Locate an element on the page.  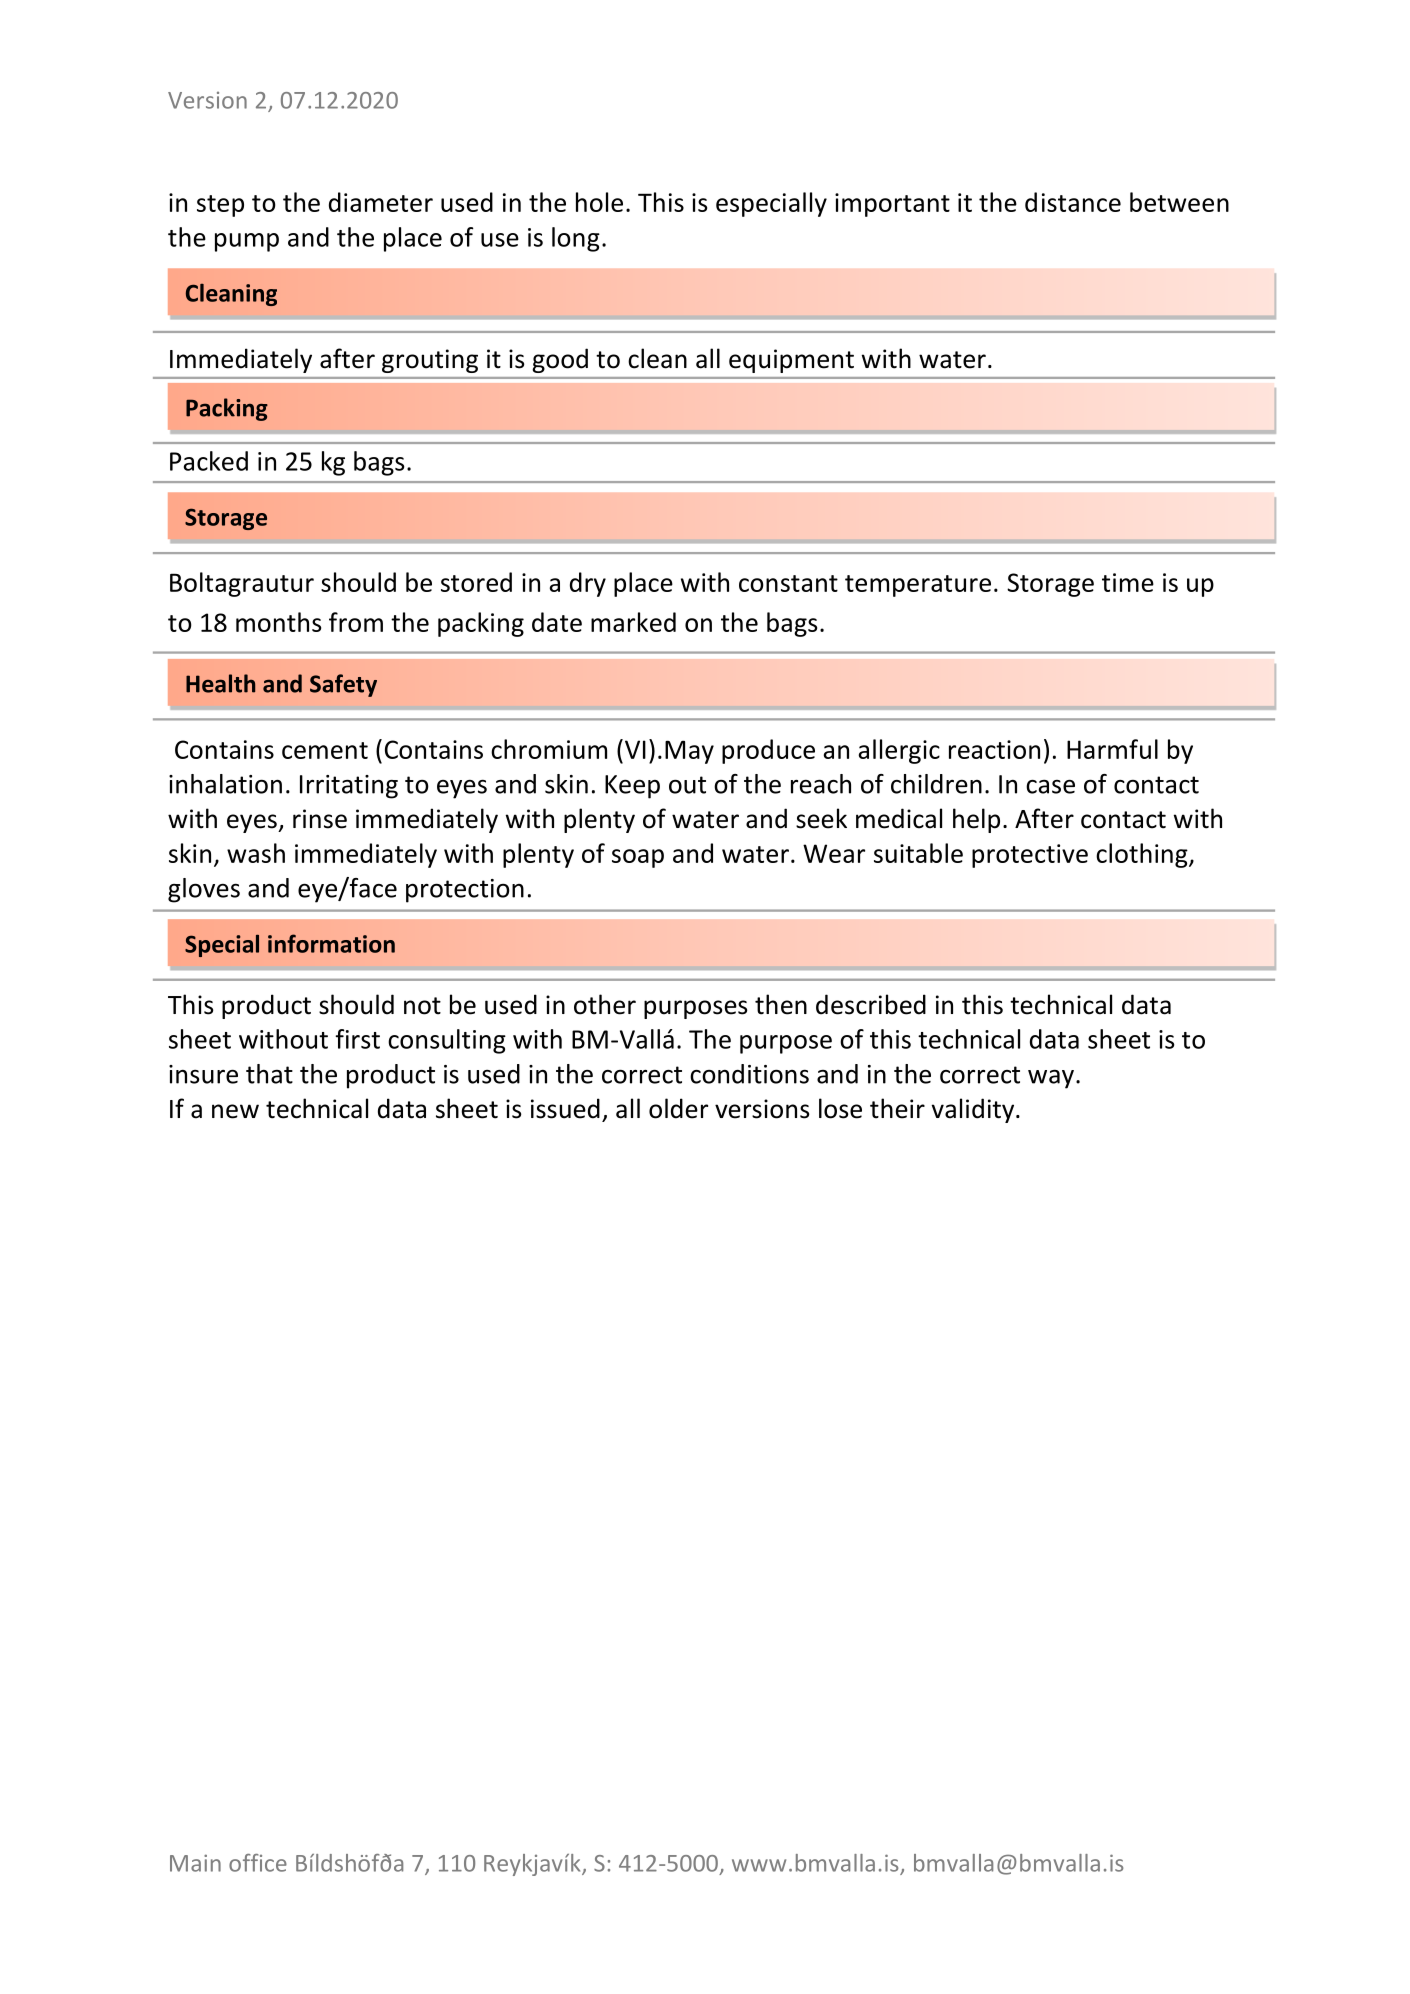
way is located at coordinates (1051, 1079).
